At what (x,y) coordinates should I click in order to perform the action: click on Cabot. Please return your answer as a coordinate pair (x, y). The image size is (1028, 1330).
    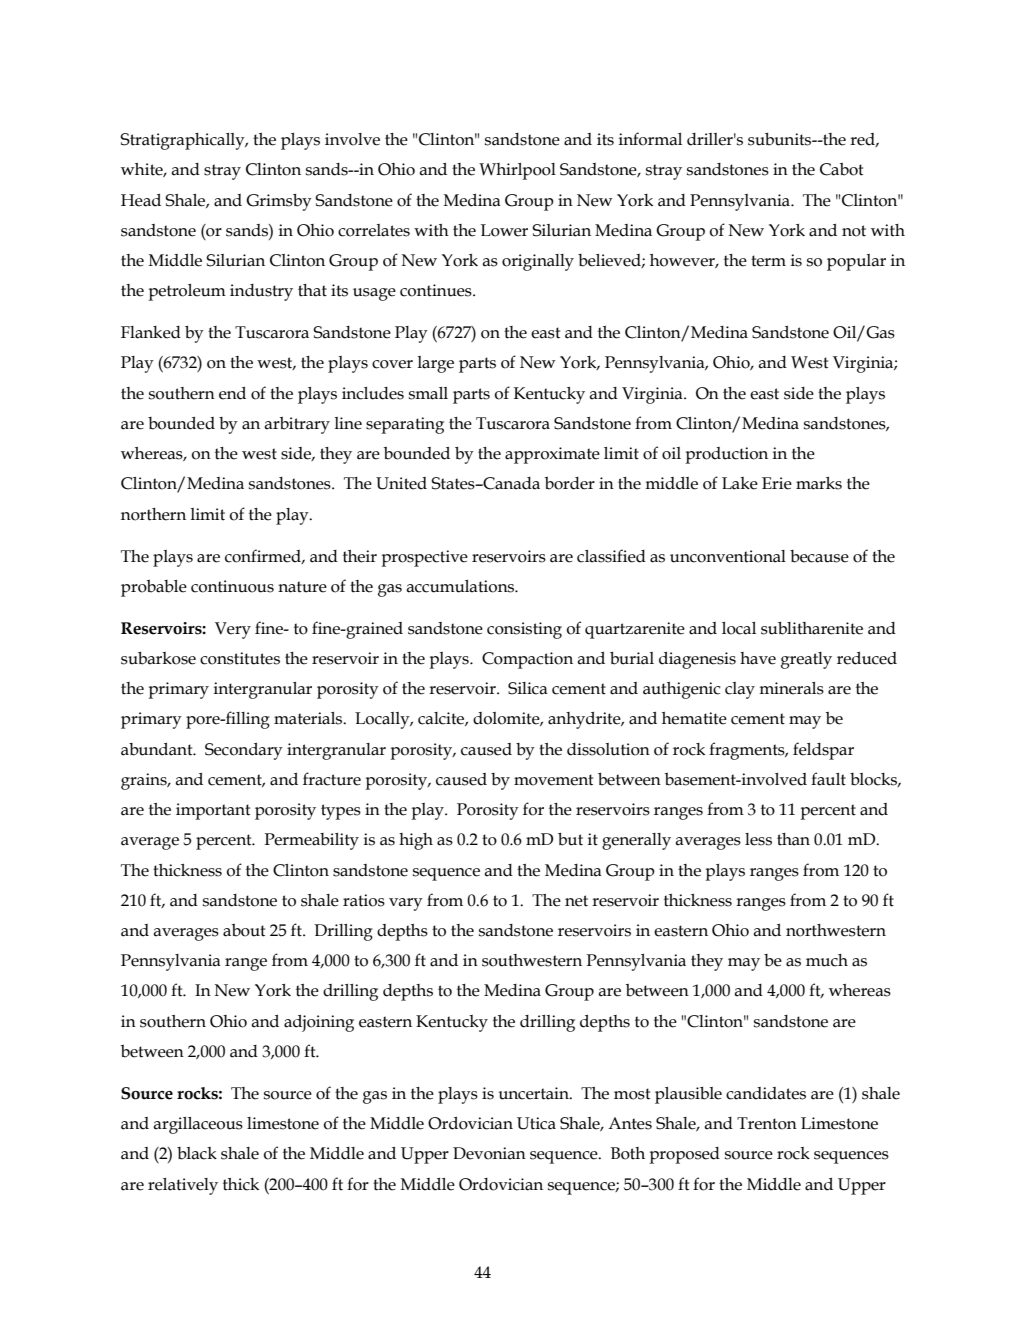
    Looking at the image, I should click on (841, 169).
